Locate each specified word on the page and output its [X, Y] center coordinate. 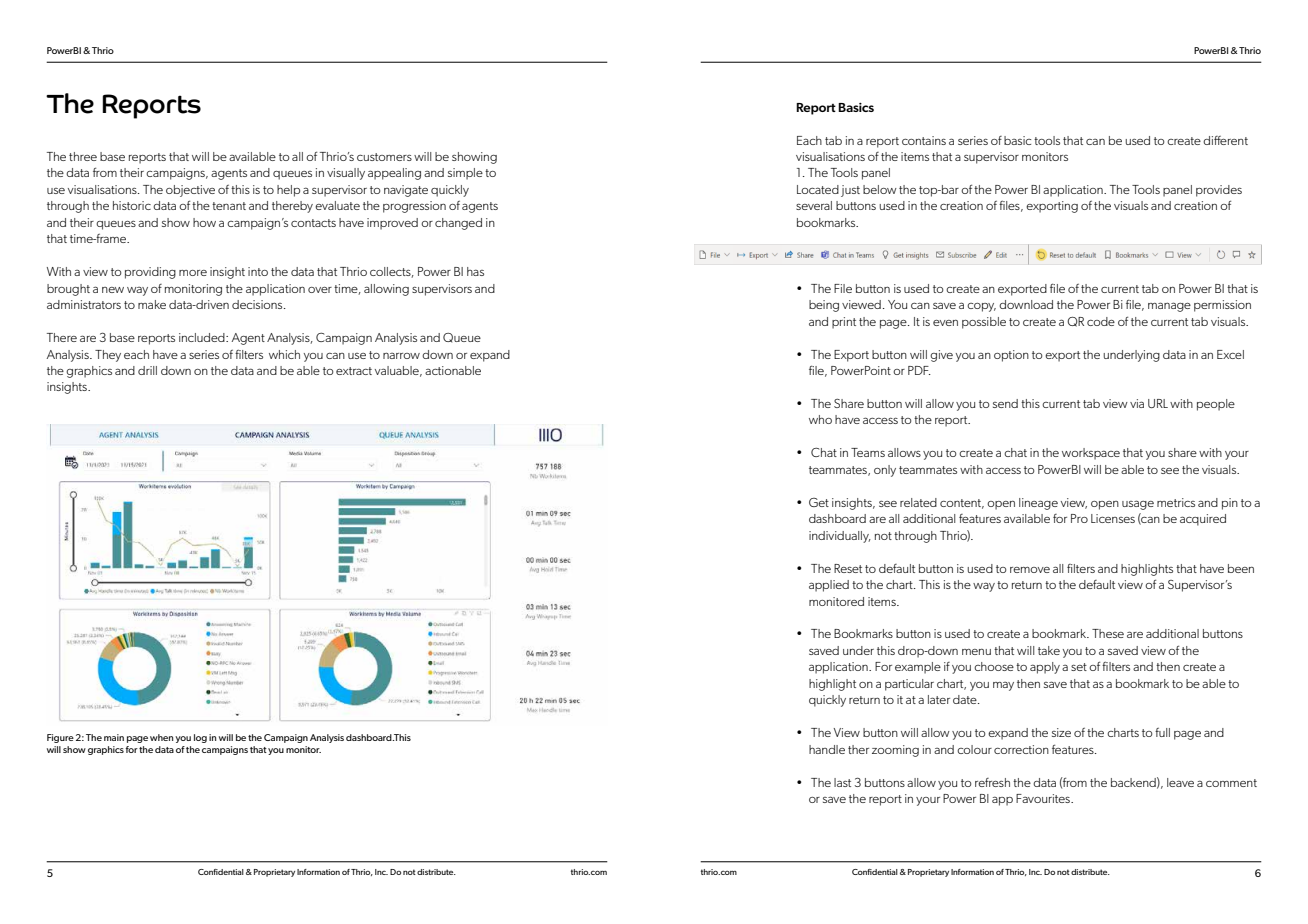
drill [147, 370]
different [1225, 140]
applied [829, 586]
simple [465, 174]
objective [190, 191]
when [161, 737]
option [1011, 356]
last [842, 782]
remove [1030, 570]
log [200, 738]
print [844, 323]
